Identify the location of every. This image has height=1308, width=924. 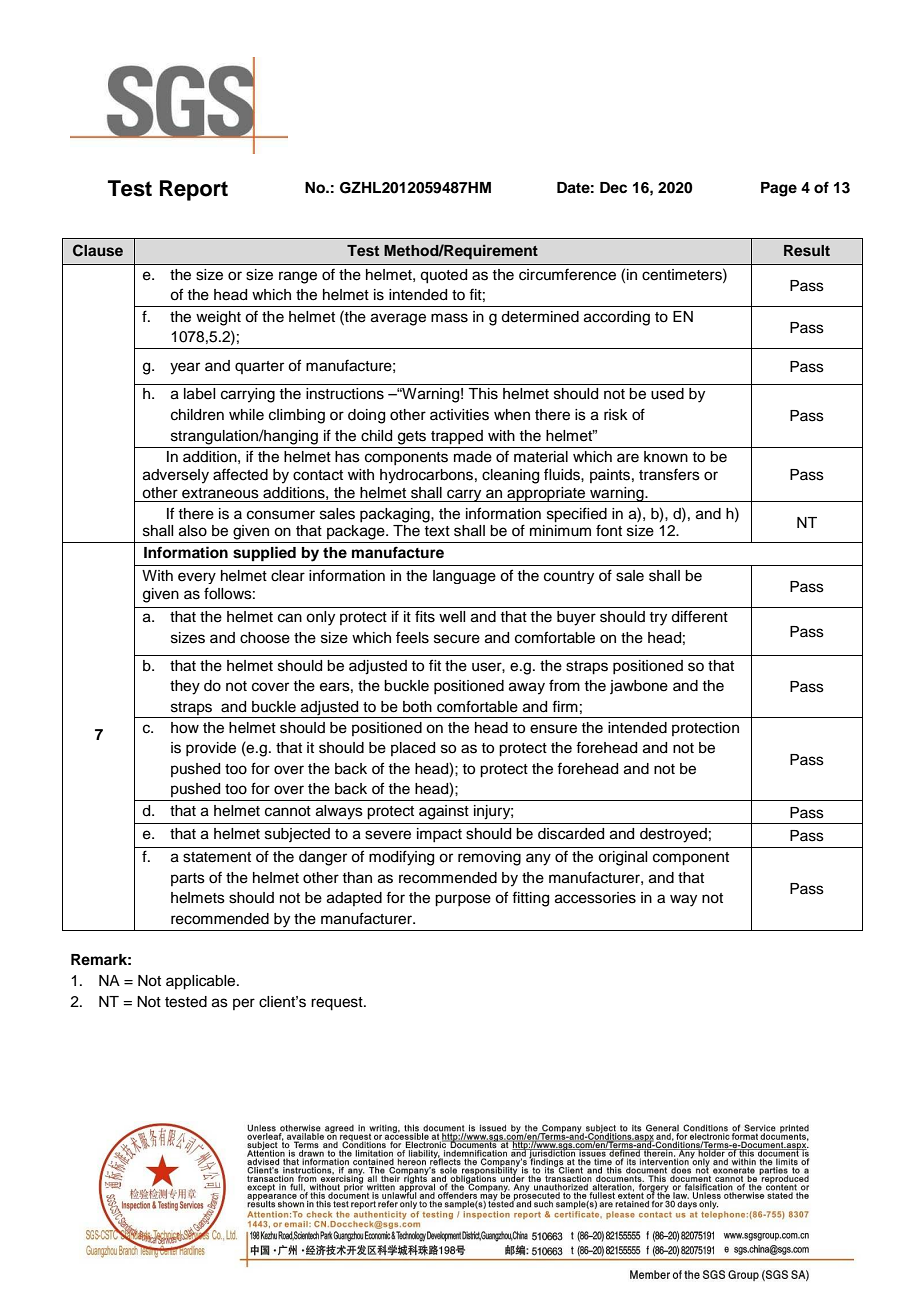
(197, 578).
